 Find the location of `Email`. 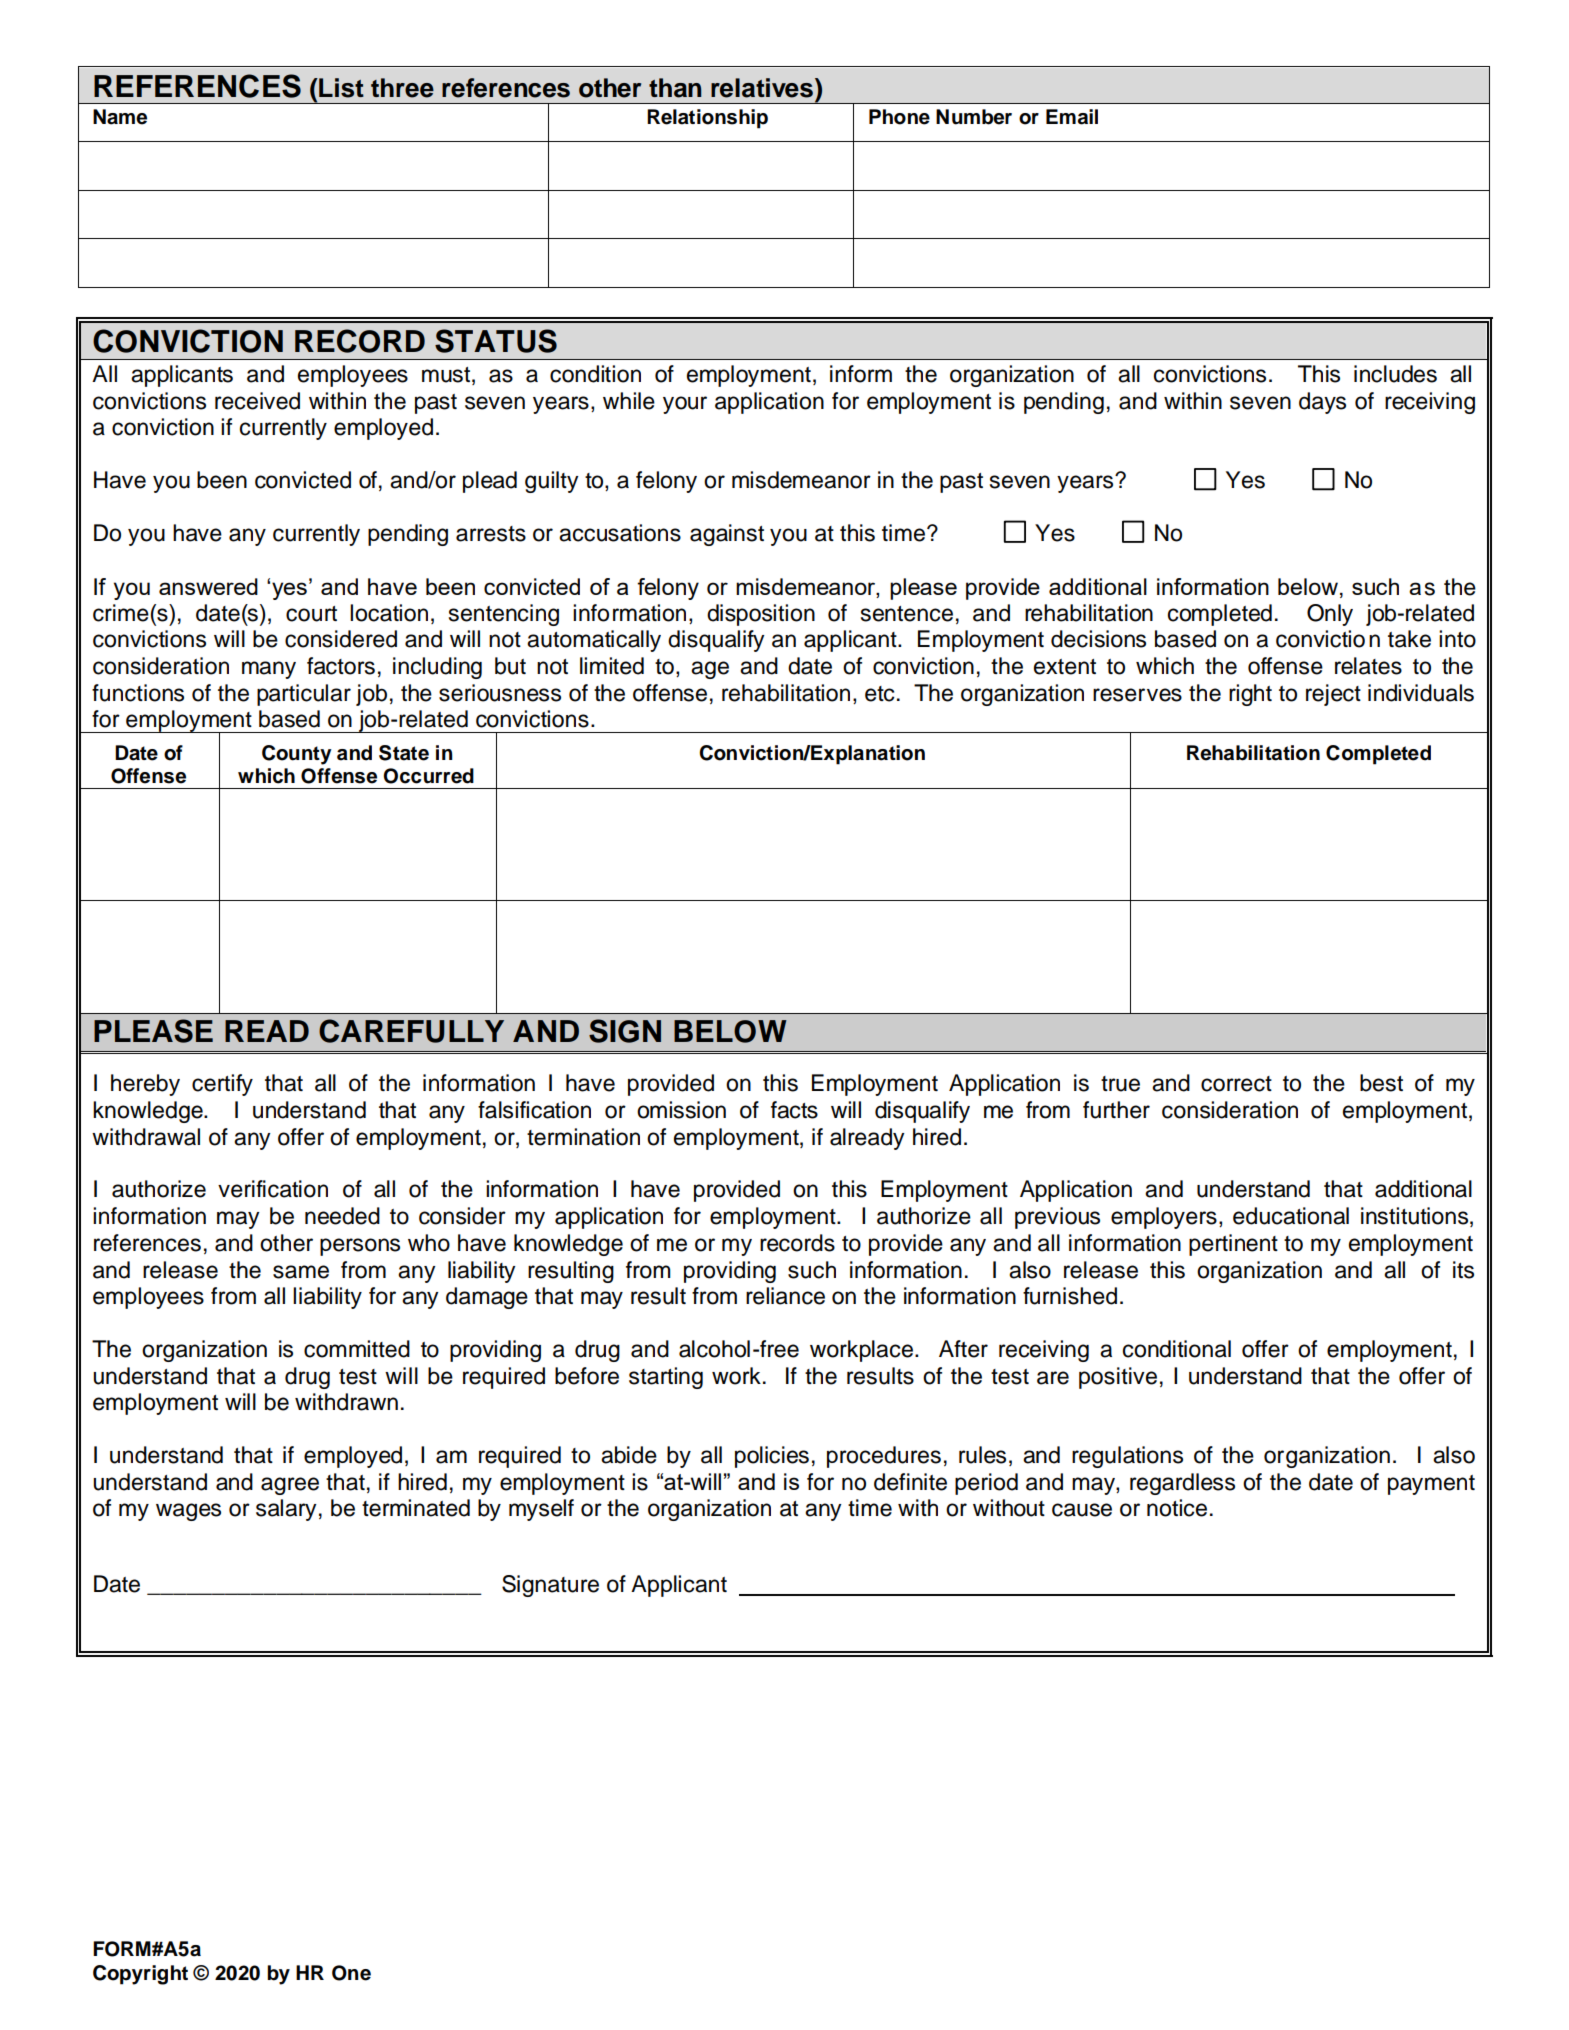

Email is located at coordinates (1072, 117).
